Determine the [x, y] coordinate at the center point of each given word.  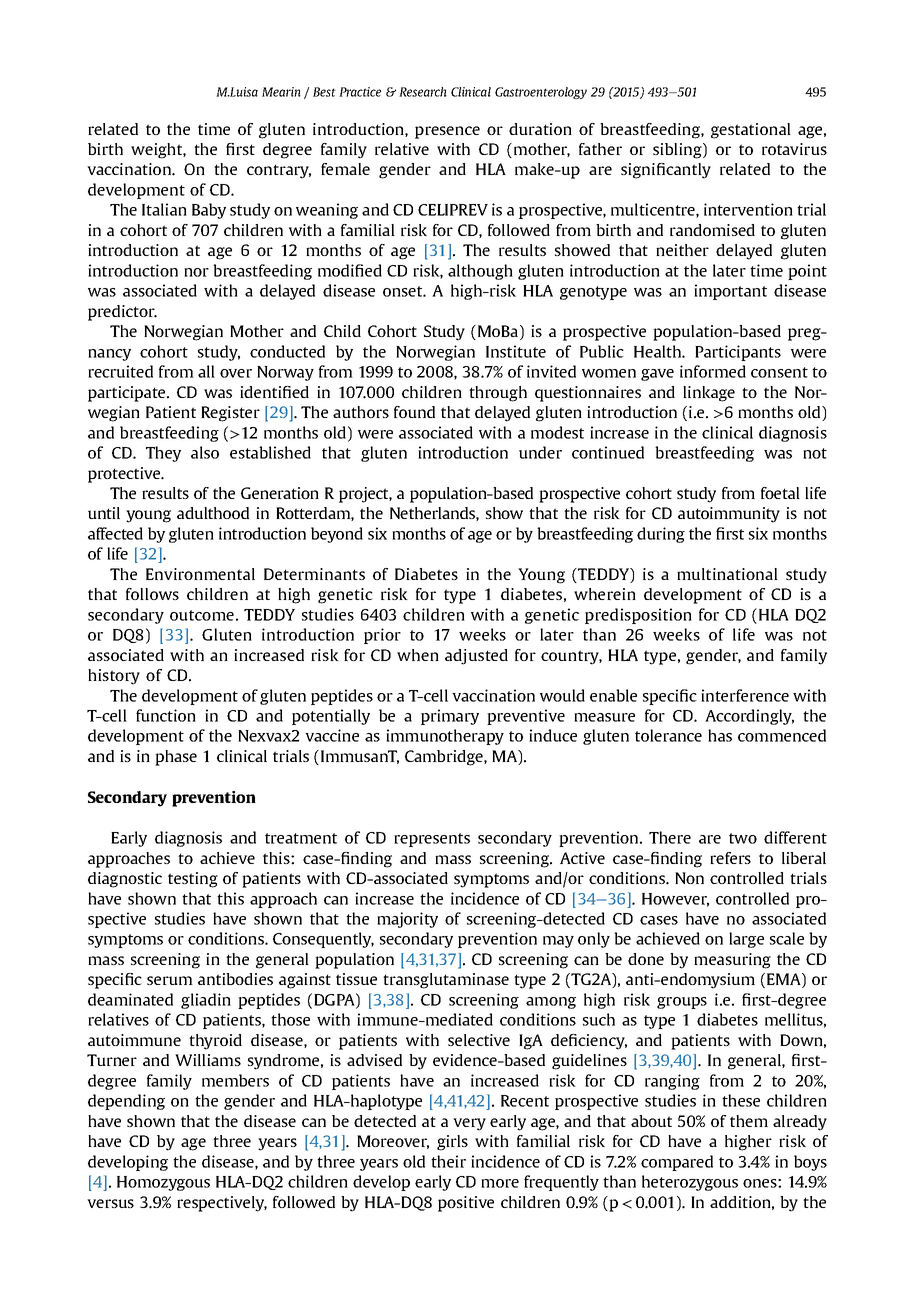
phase [176, 758]
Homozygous [163, 1183]
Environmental [200, 574]
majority [407, 920]
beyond [337, 535]
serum [170, 980]
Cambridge [445, 758]
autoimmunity [729, 515]
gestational [751, 131]
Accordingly [749, 717]
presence [447, 132]
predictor [122, 313]
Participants [738, 353]
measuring [732, 961]
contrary [279, 171]
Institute [516, 351]
